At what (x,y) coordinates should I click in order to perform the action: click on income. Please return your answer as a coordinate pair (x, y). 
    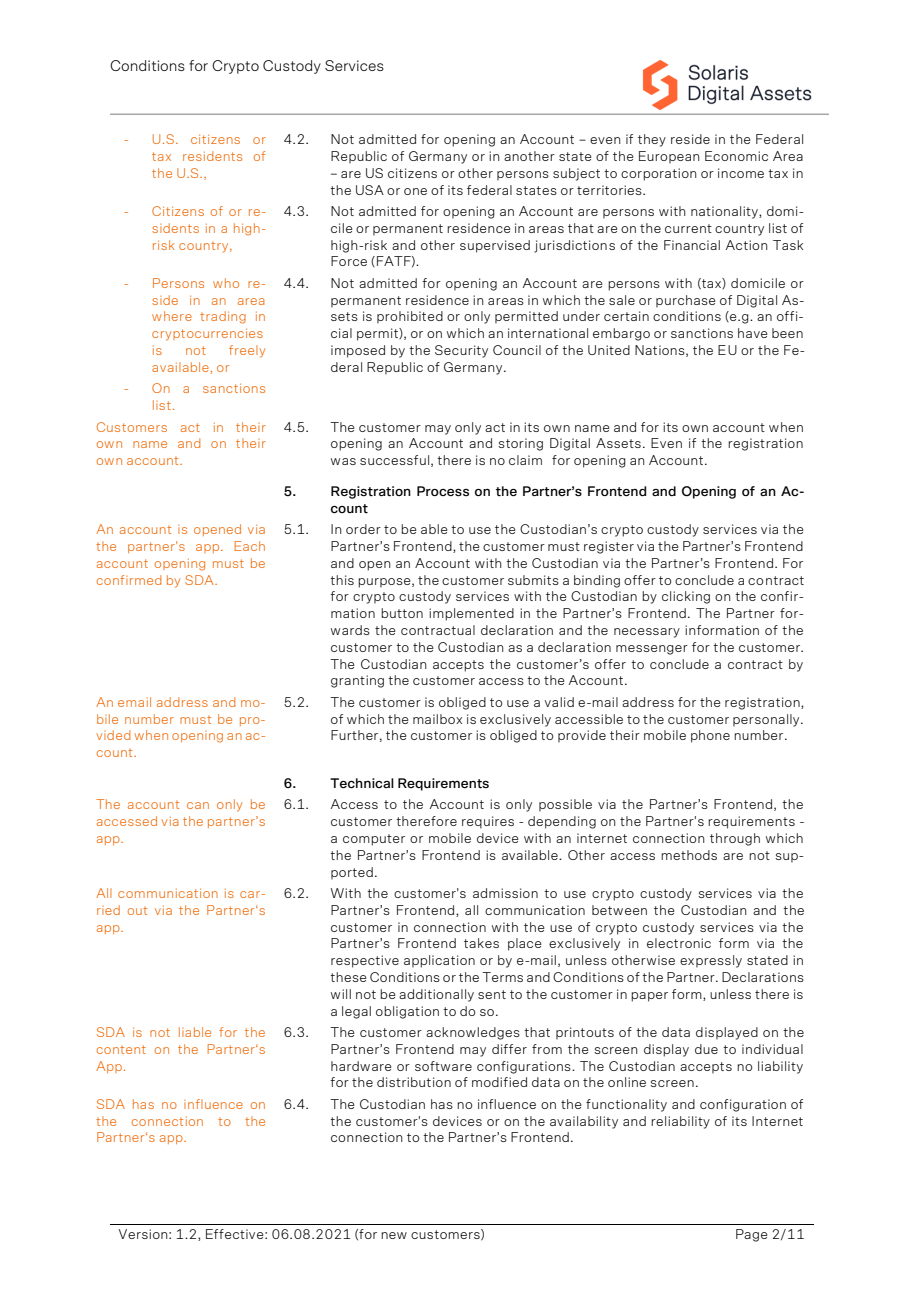
    Looking at the image, I should click on (741, 173).
